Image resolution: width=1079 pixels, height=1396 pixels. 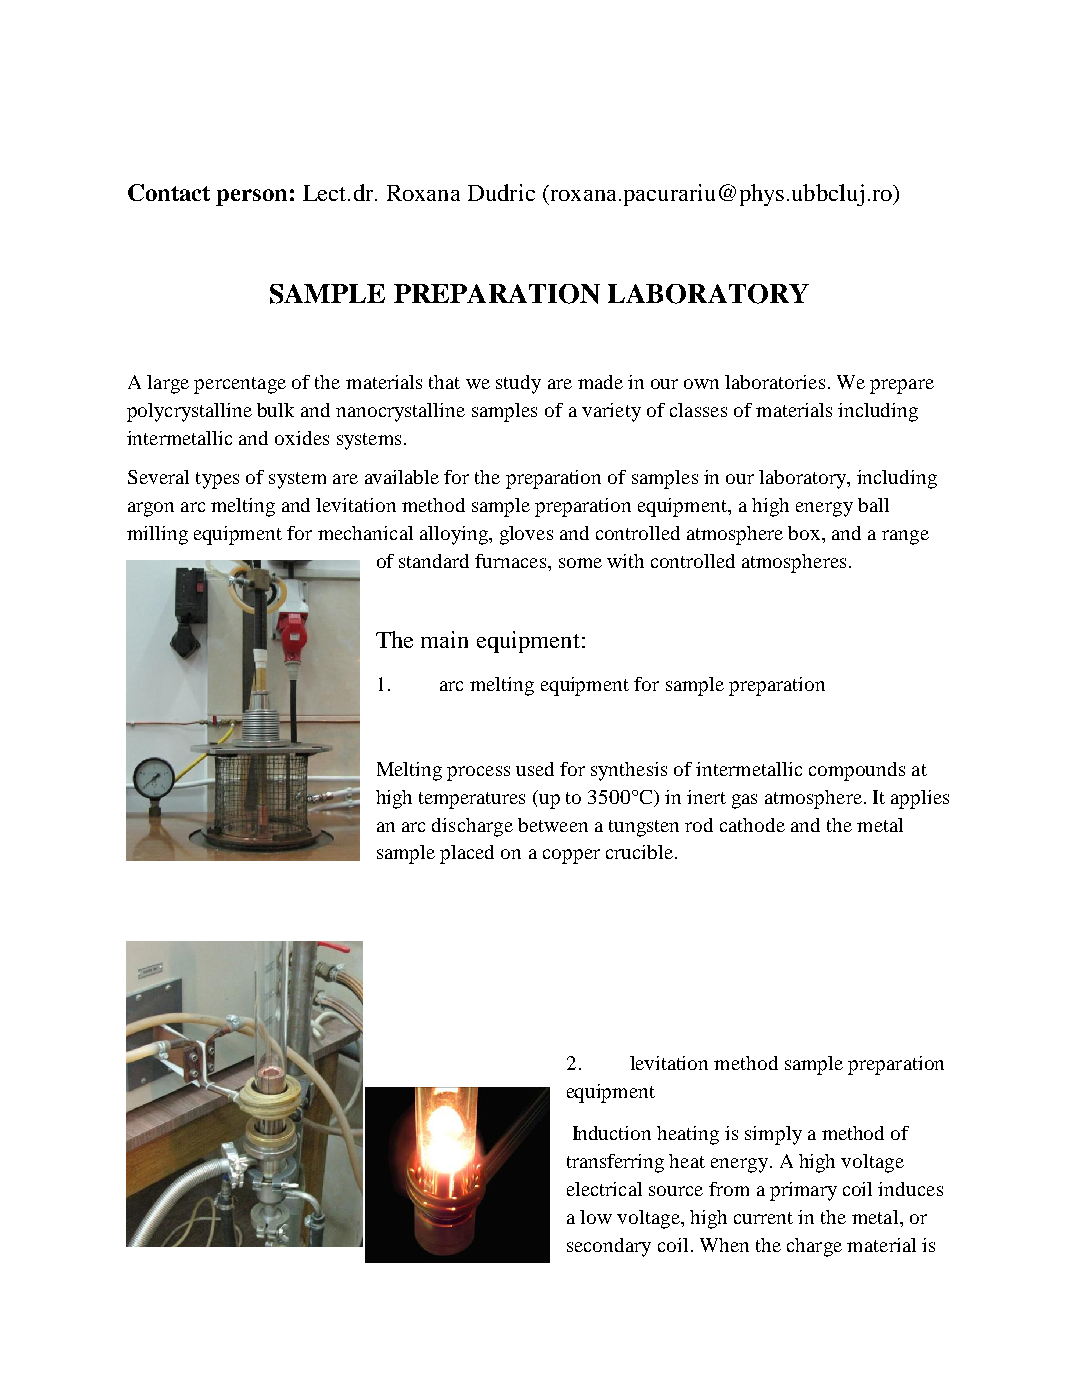 I want to click on study, so click(x=518, y=384).
